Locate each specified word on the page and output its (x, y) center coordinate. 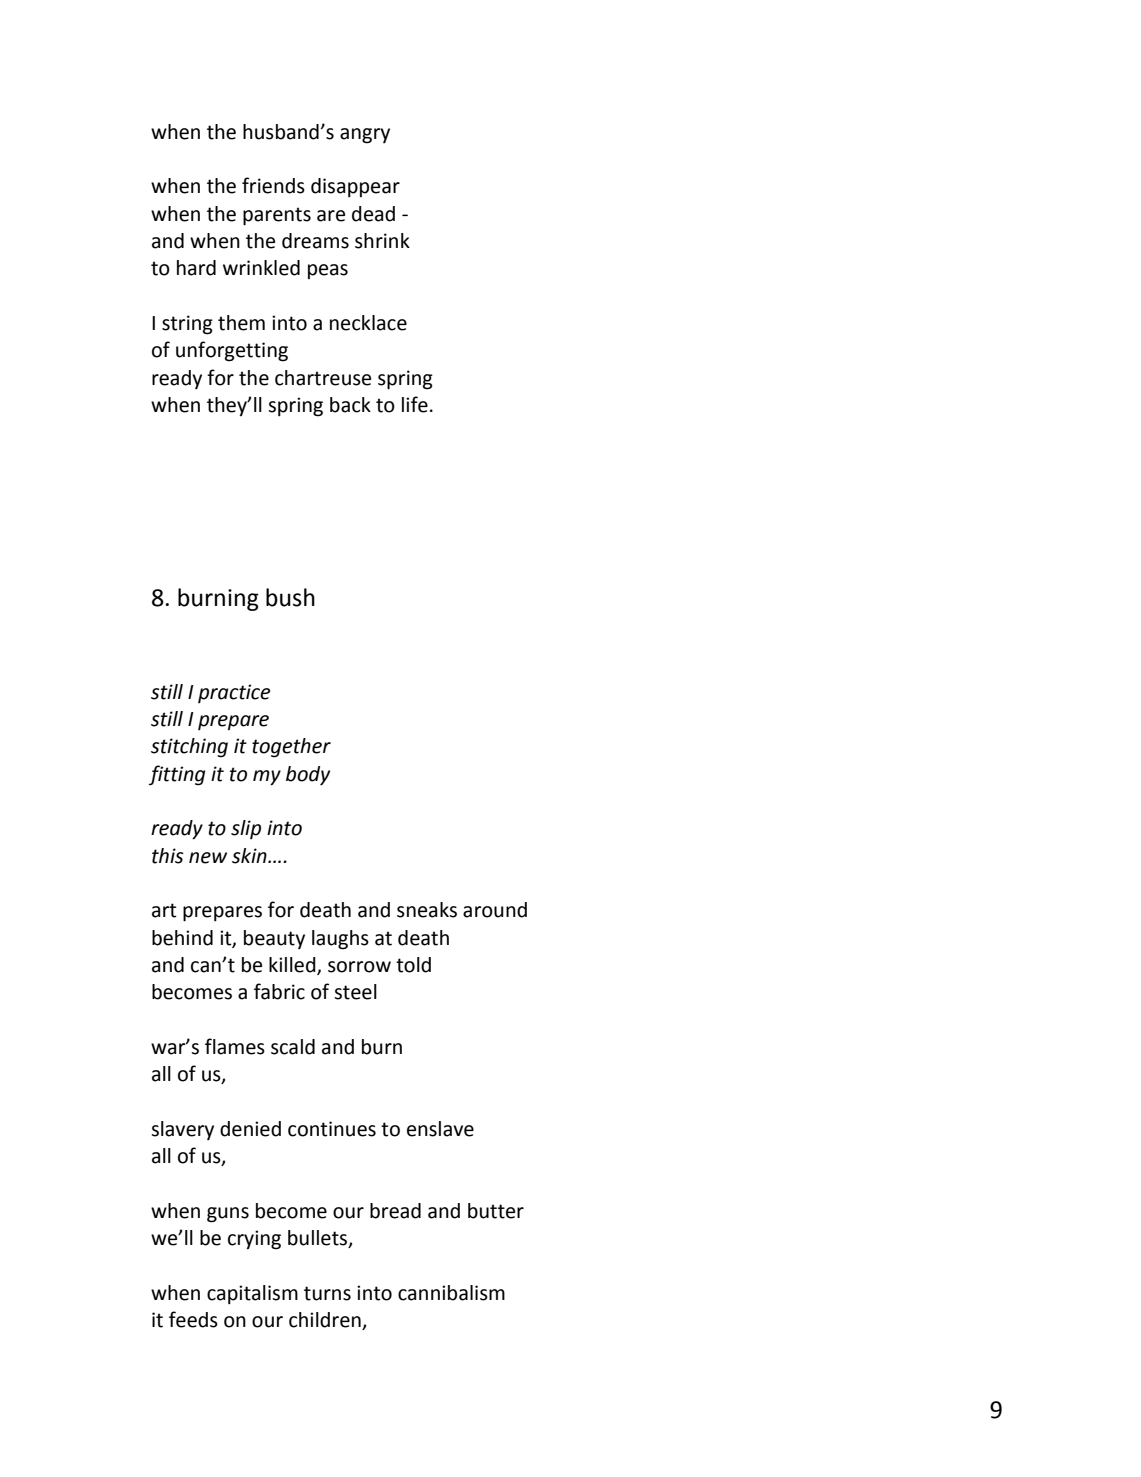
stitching (189, 748)
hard (196, 268)
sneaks (427, 910)
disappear (355, 187)
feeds (193, 1319)
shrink (382, 241)
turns (327, 1293)
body (308, 775)
